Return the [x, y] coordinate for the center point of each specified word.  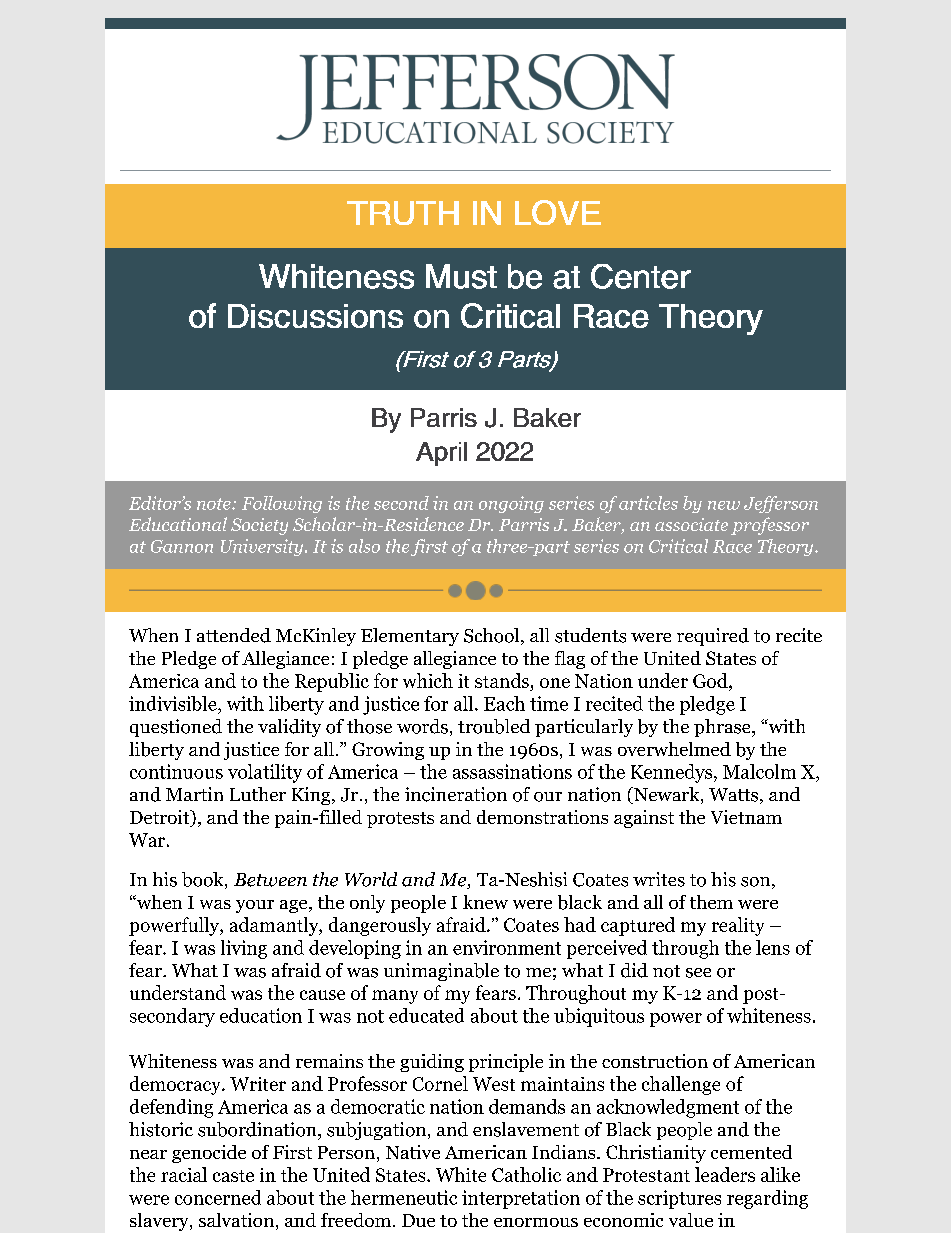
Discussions [315, 316]
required [713, 637]
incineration [456, 794]
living [244, 949]
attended [234, 635]
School [493, 636]
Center [641, 276]
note [215, 504]
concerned [218, 1197]
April [441, 454]
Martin [194, 794]
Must [461, 276]
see [698, 973]
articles [648, 503]
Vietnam [746, 817]
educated [426, 1015]
